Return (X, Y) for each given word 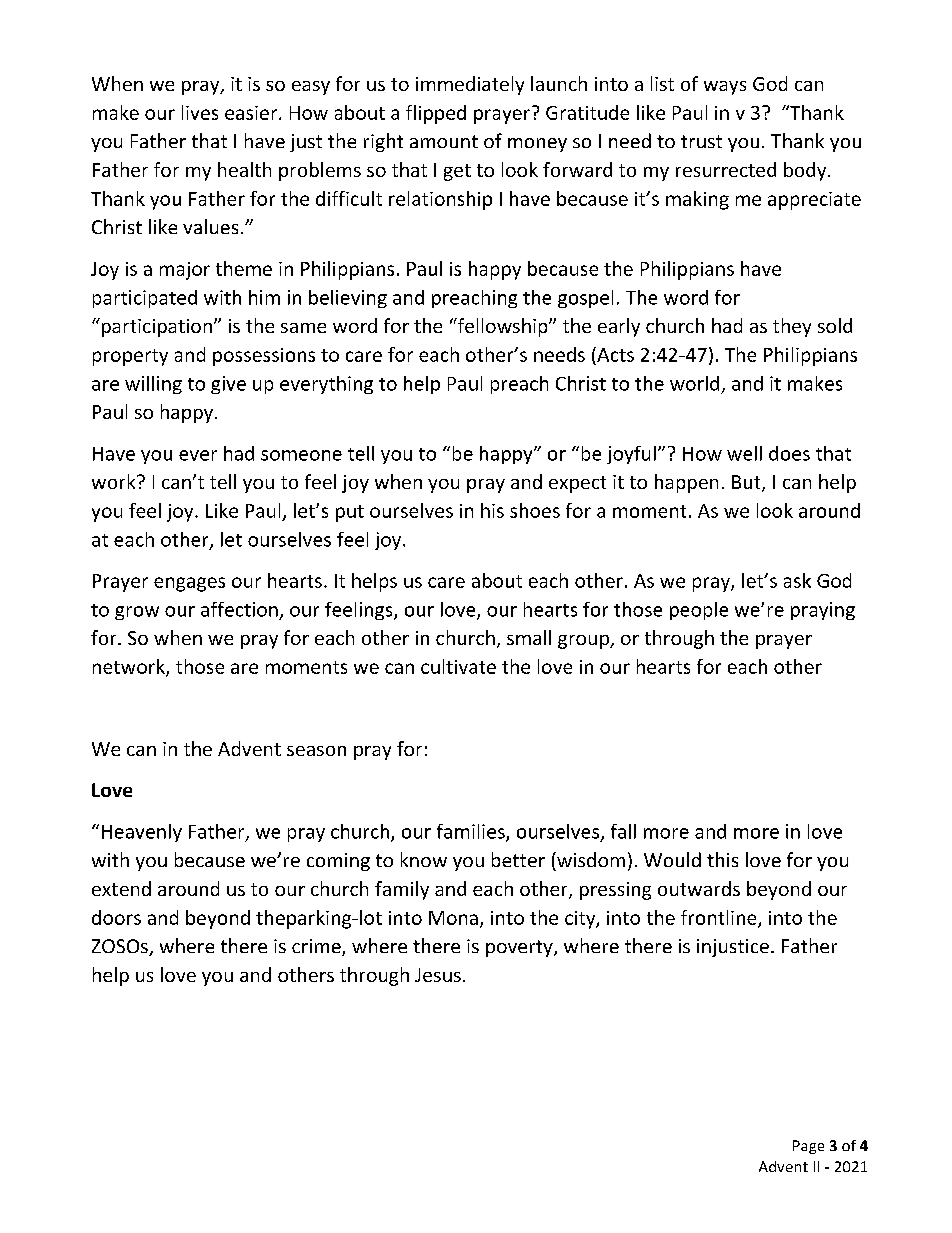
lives (200, 112)
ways (725, 88)
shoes (535, 510)
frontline (720, 918)
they (792, 327)
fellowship (502, 327)
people (699, 611)
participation (155, 327)
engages (189, 584)
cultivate (458, 666)
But (747, 483)
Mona (453, 918)
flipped (436, 114)
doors (116, 917)
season (316, 751)
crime (317, 947)
